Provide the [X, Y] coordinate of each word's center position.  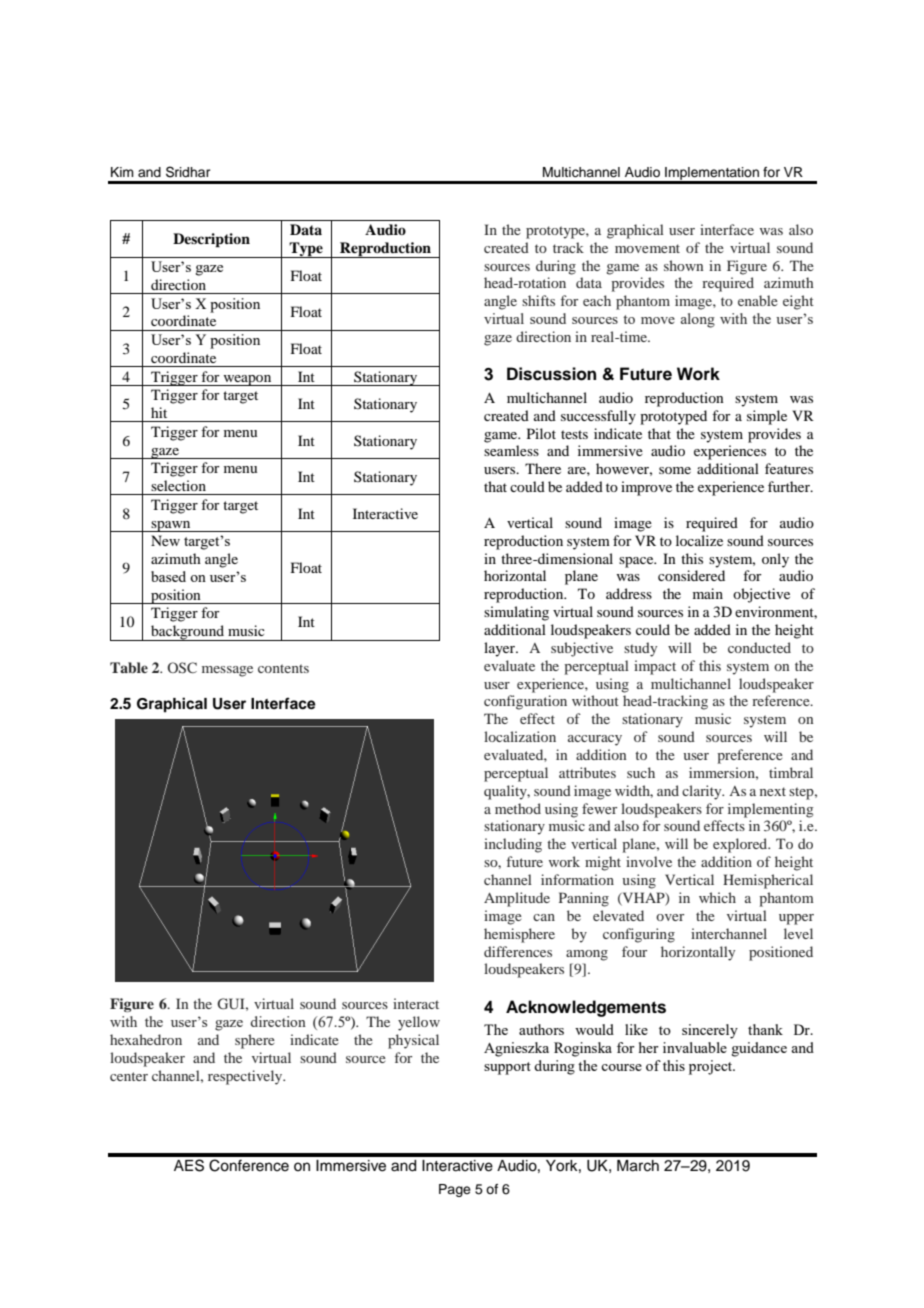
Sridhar [188, 172]
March [638, 1166]
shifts [538, 300]
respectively [246, 1077]
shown [683, 265]
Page [455, 1190]
